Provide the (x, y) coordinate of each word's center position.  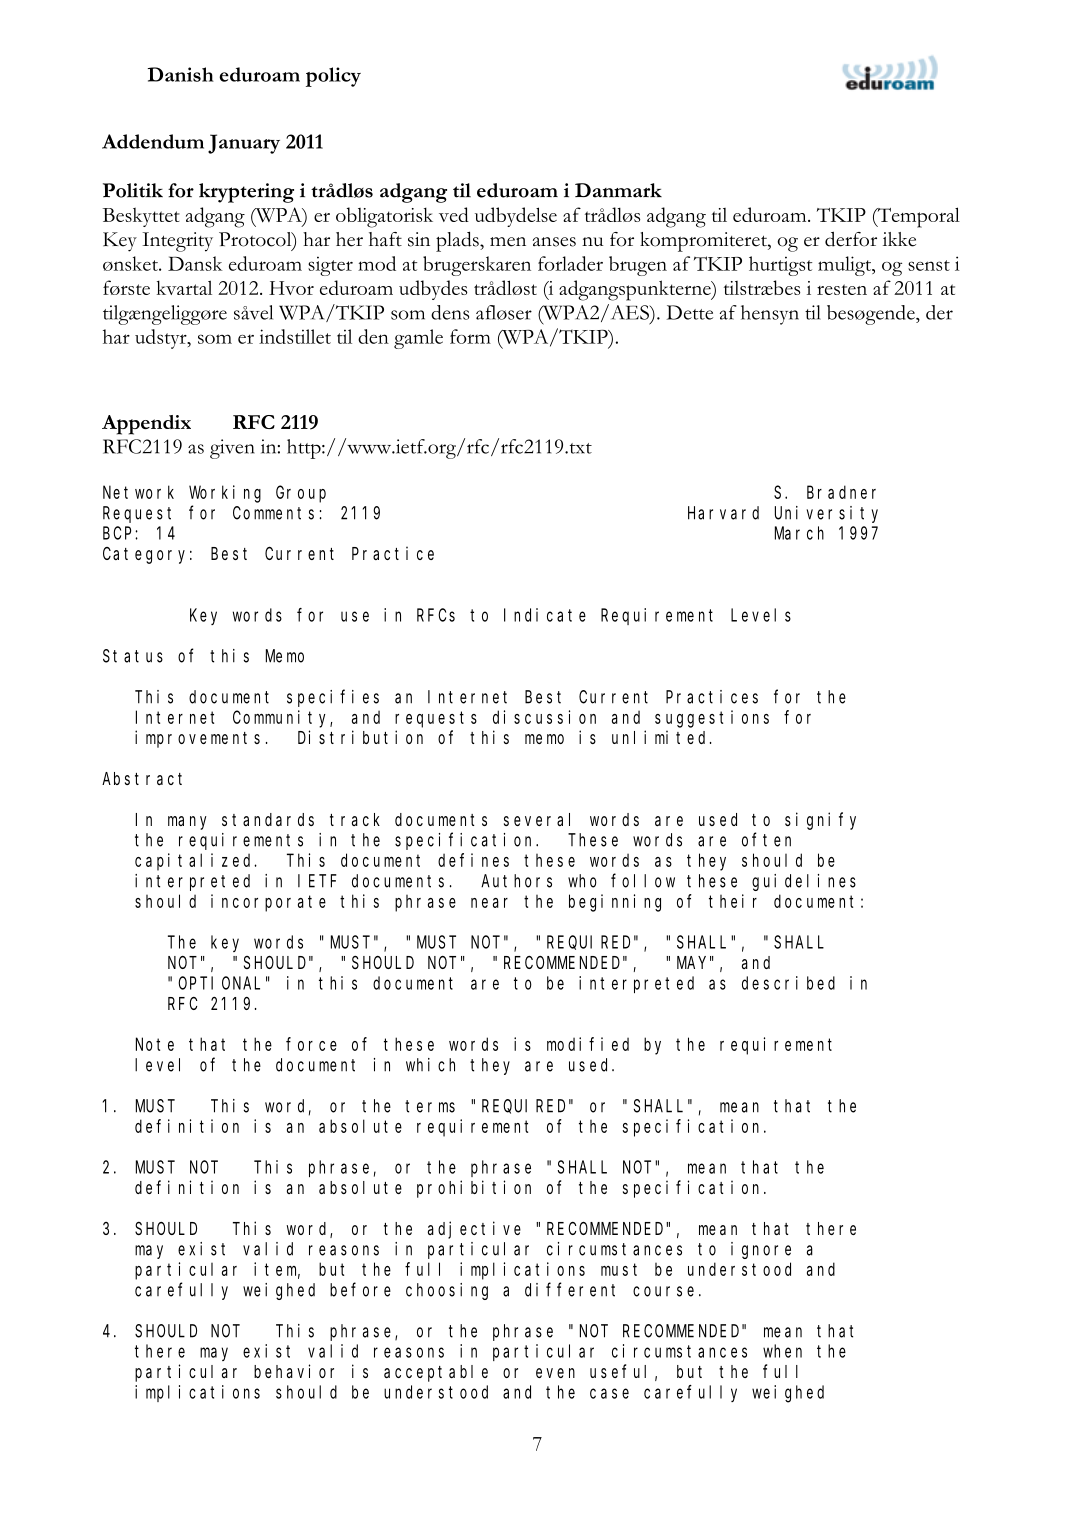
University (826, 514)
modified (588, 1044)
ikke (899, 239)
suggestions (712, 719)
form (470, 336)
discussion (544, 717)
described (788, 983)
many (187, 823)
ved (454, 214)
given (232, 449)
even (555, 1373)
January (244, 144)
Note (155, 1044)
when (782, 1351)
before (360, 1290)
